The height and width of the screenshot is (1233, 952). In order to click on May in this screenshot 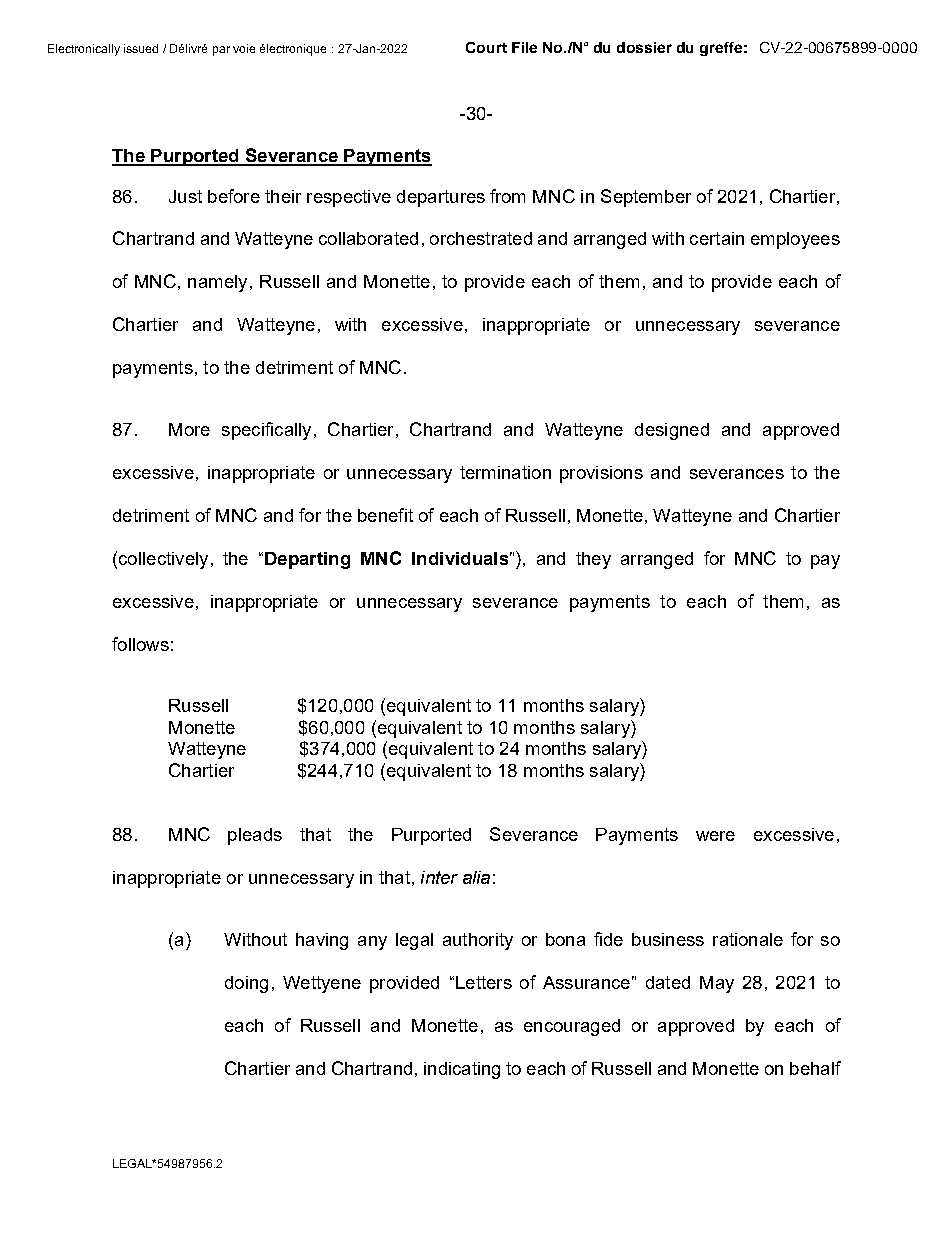, I will do `click(717, 984)`.
